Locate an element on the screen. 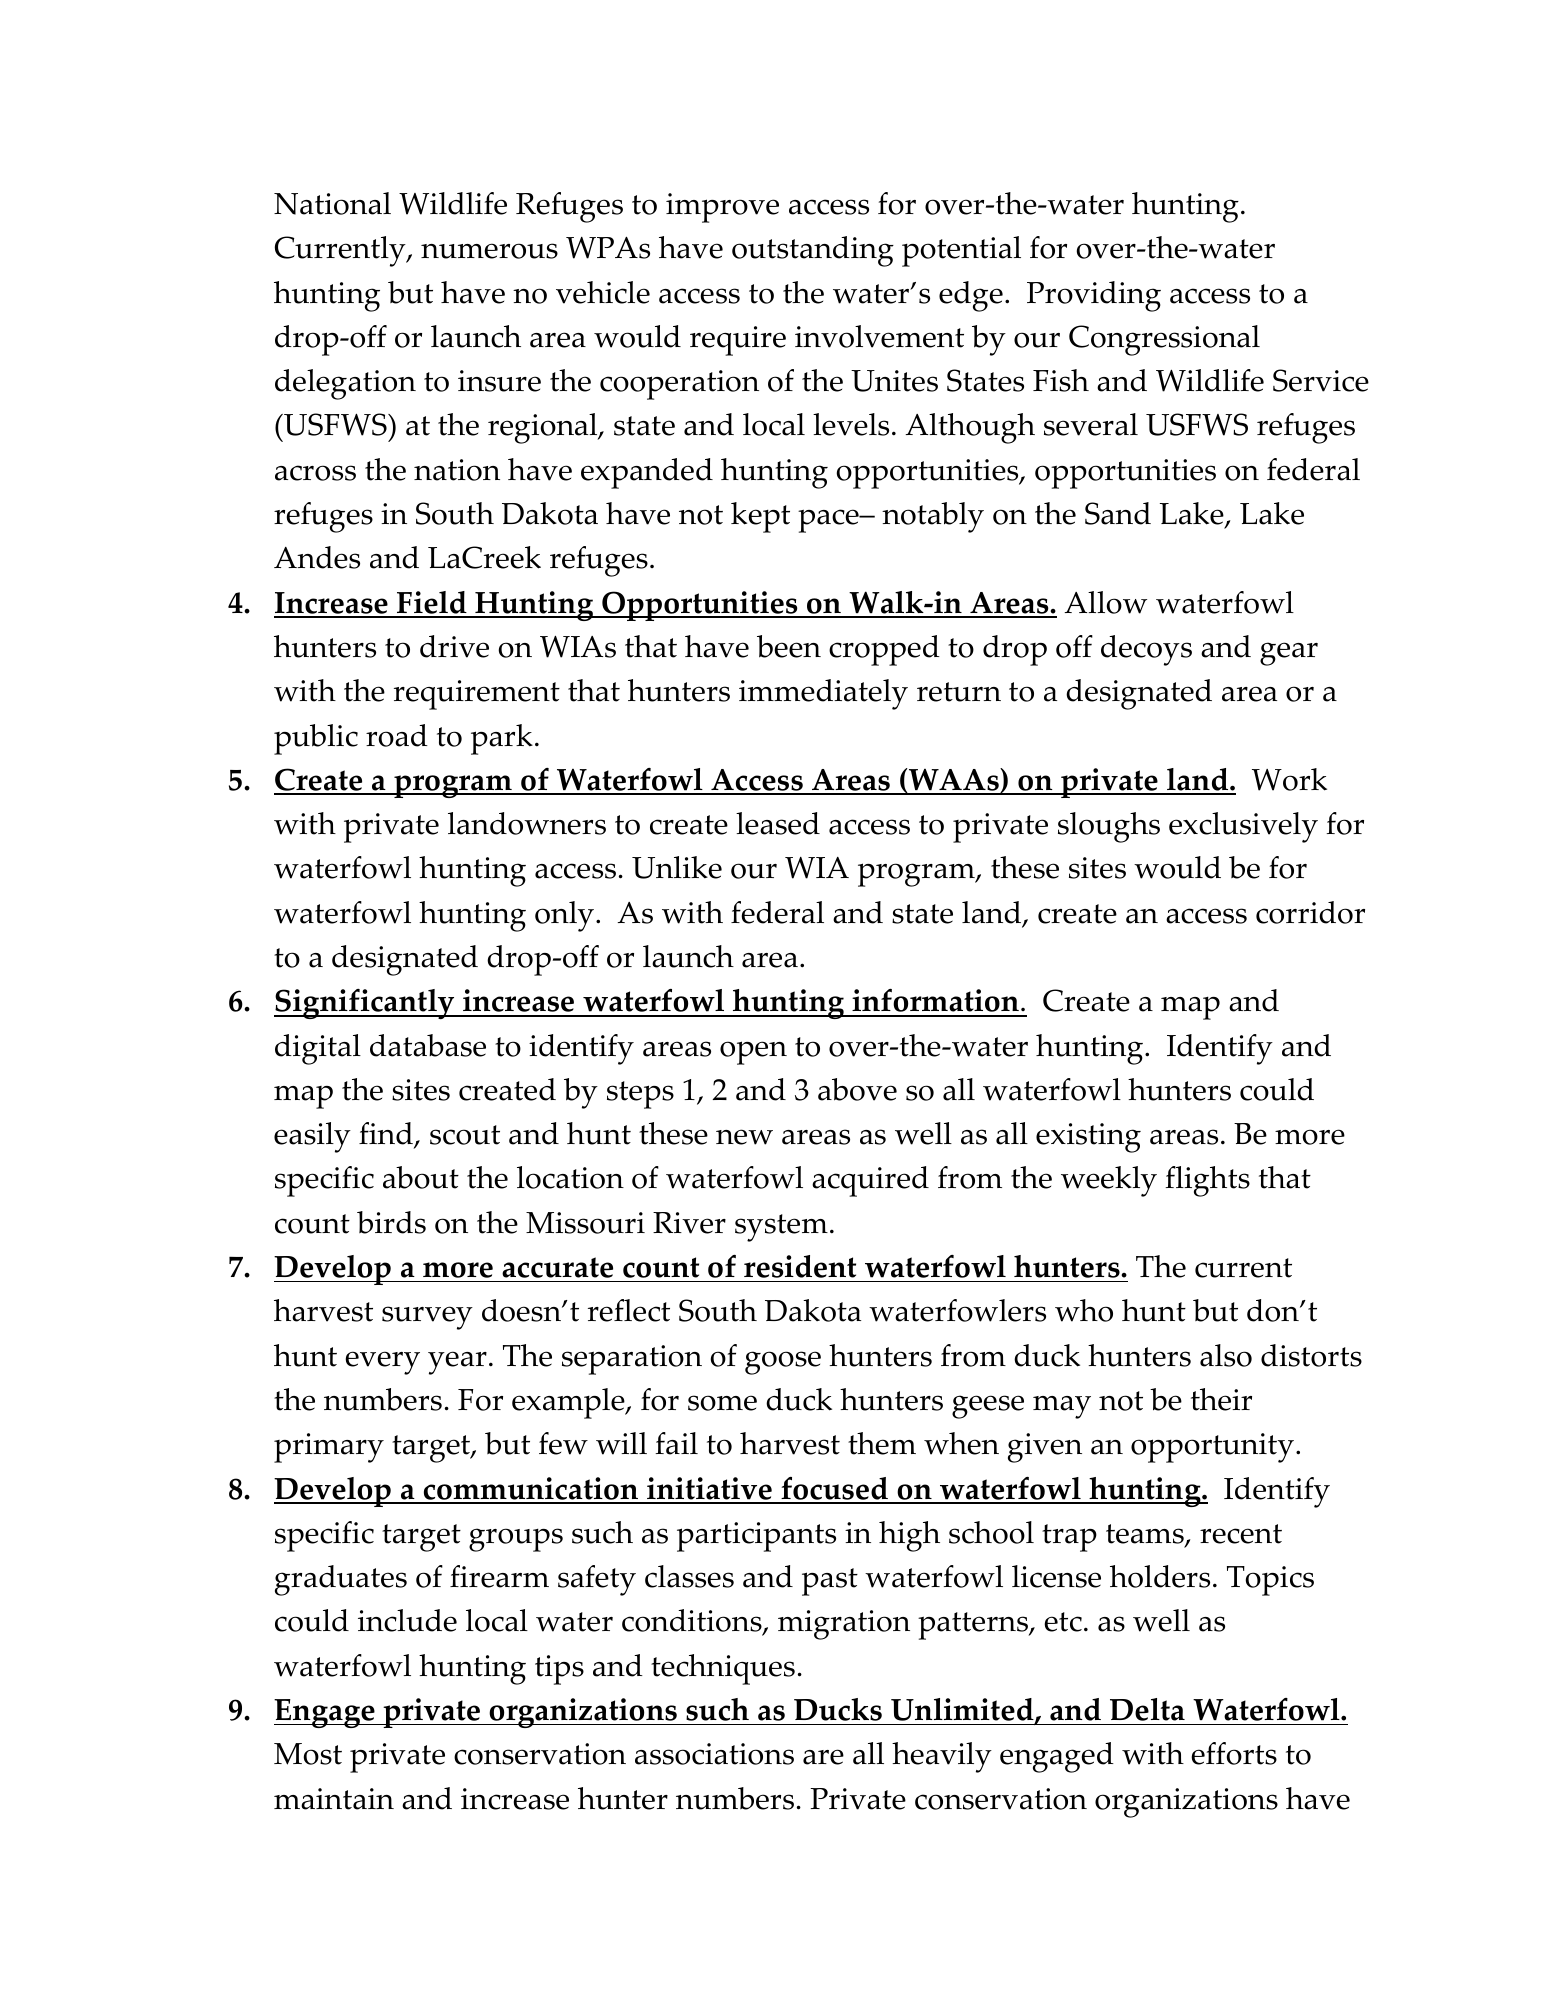 This screenshot has height=2008, width=1552. leased is located at coordinates (778, 823).
